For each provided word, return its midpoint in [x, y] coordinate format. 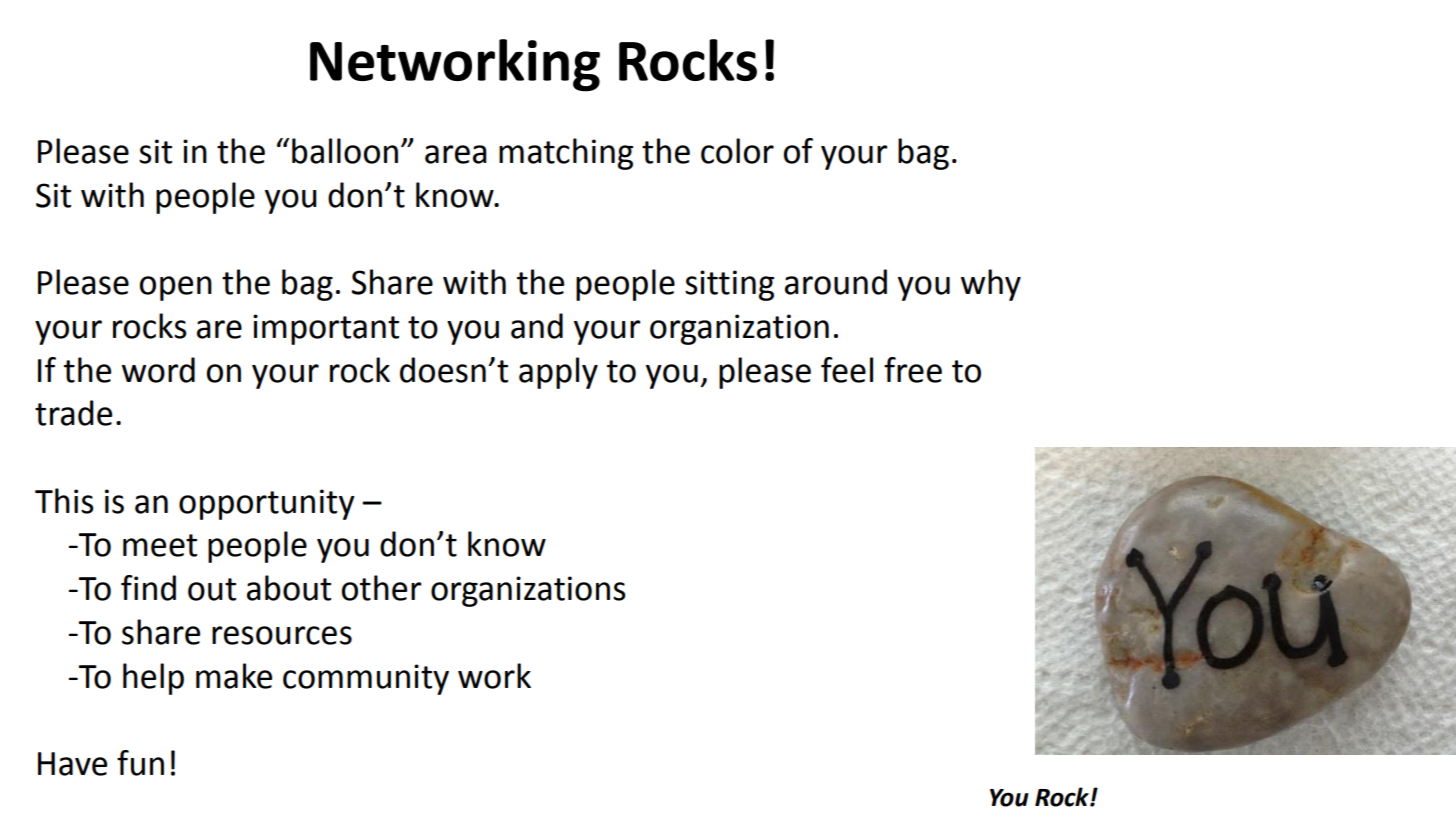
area [456, 154]
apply [558, 373]
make [234, 676]
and [537, 326]
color [737, 151]
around [836, 282]
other [381, 588]
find [148, 588]
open [176, 288]
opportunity [267, 504]
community [366, 679]
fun [140, 763]
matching [566, 154]
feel [847, 370]
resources [282, 635]
